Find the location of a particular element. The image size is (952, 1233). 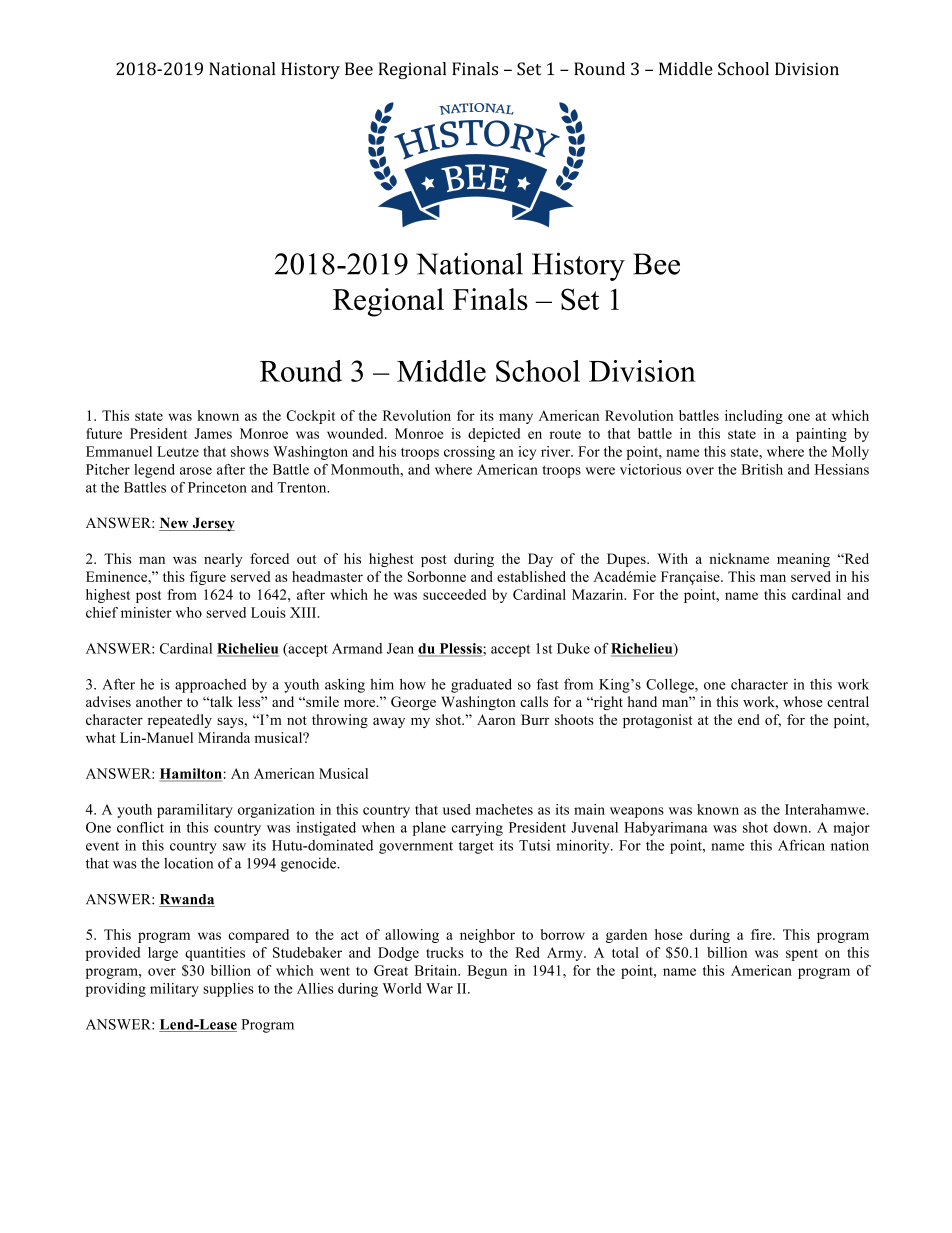

James is located at coordinates (213, 433).
